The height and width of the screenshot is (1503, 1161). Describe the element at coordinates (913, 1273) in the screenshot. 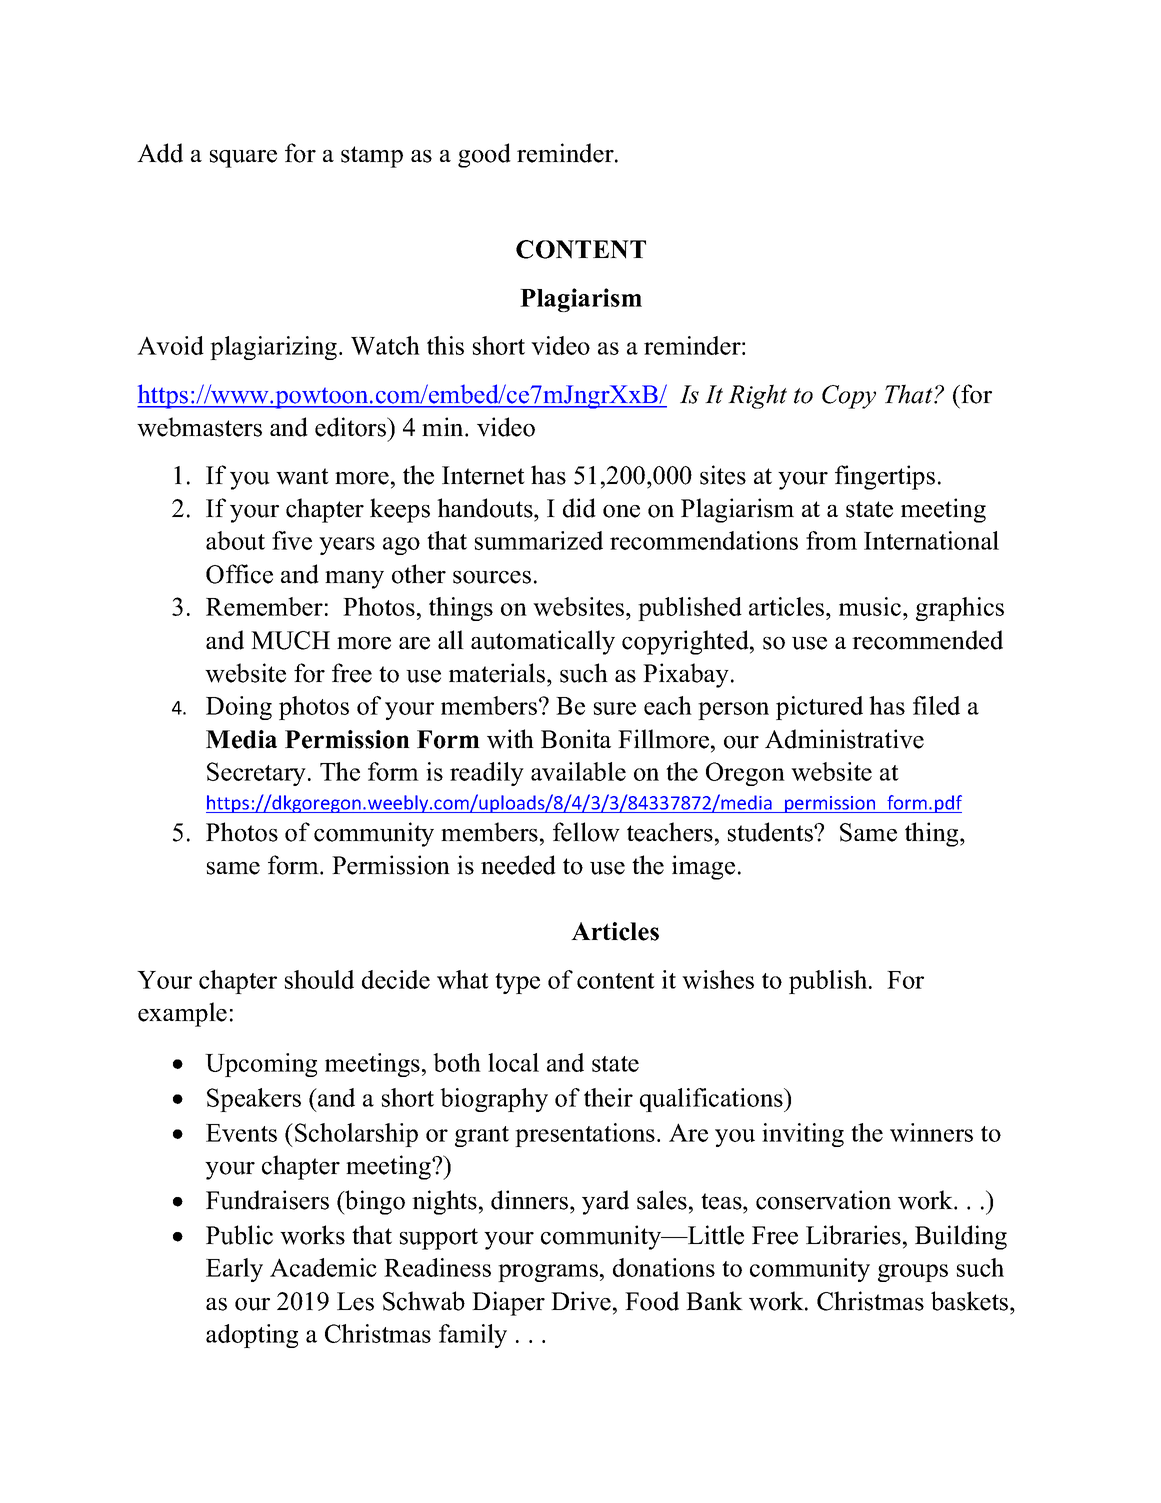

I see `groups` at that location.
